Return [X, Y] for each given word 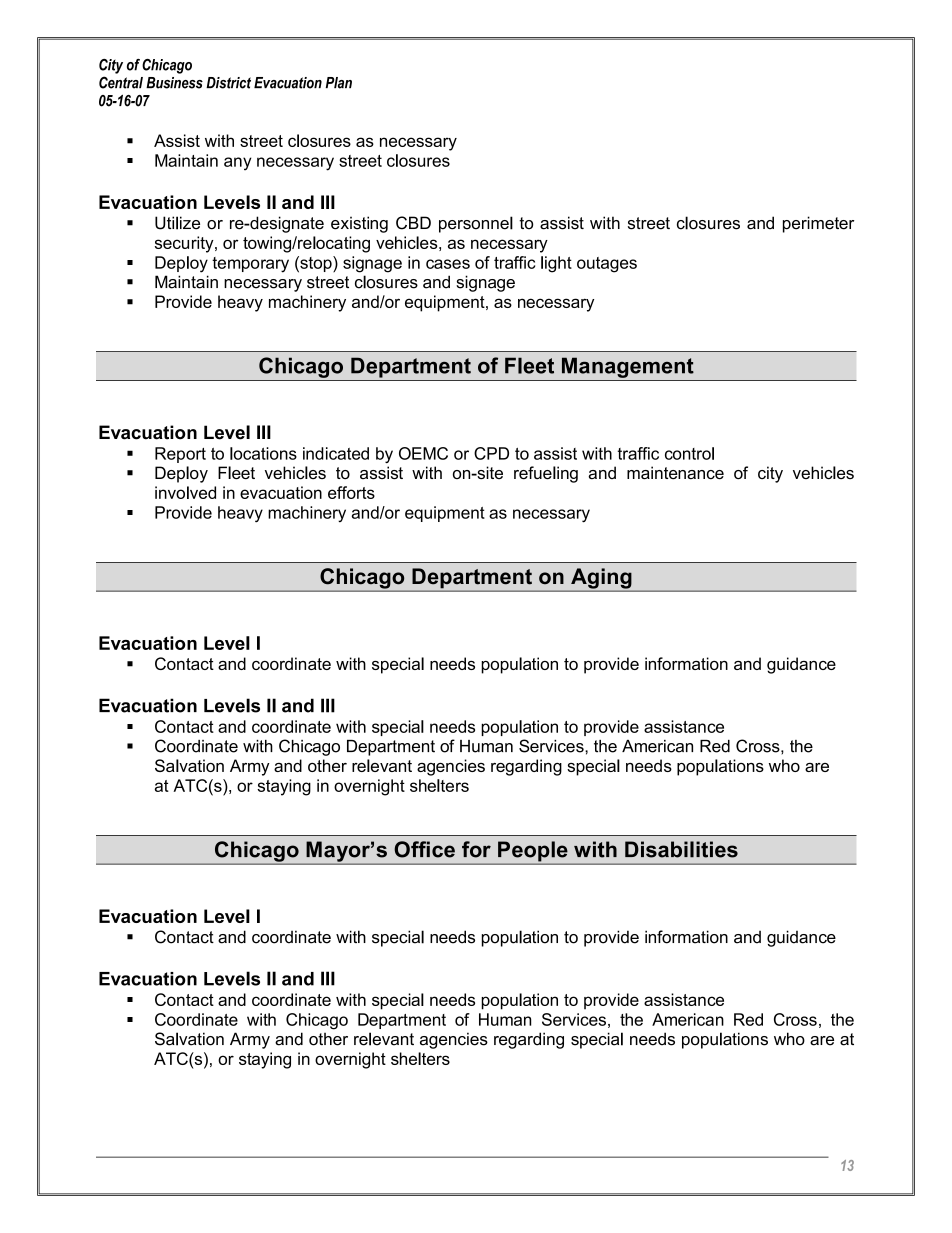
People [533, 852]
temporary [250, 265]
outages [607, 265]
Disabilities [681, 849]
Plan [339, 83]
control [689, 453]
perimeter [818, 224]
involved [185, 492]
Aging [601, 579]
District [228, 83]
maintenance [675, 473]
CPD [491, 453]
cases [448, 264]
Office [424, 849]
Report [180, 455]
